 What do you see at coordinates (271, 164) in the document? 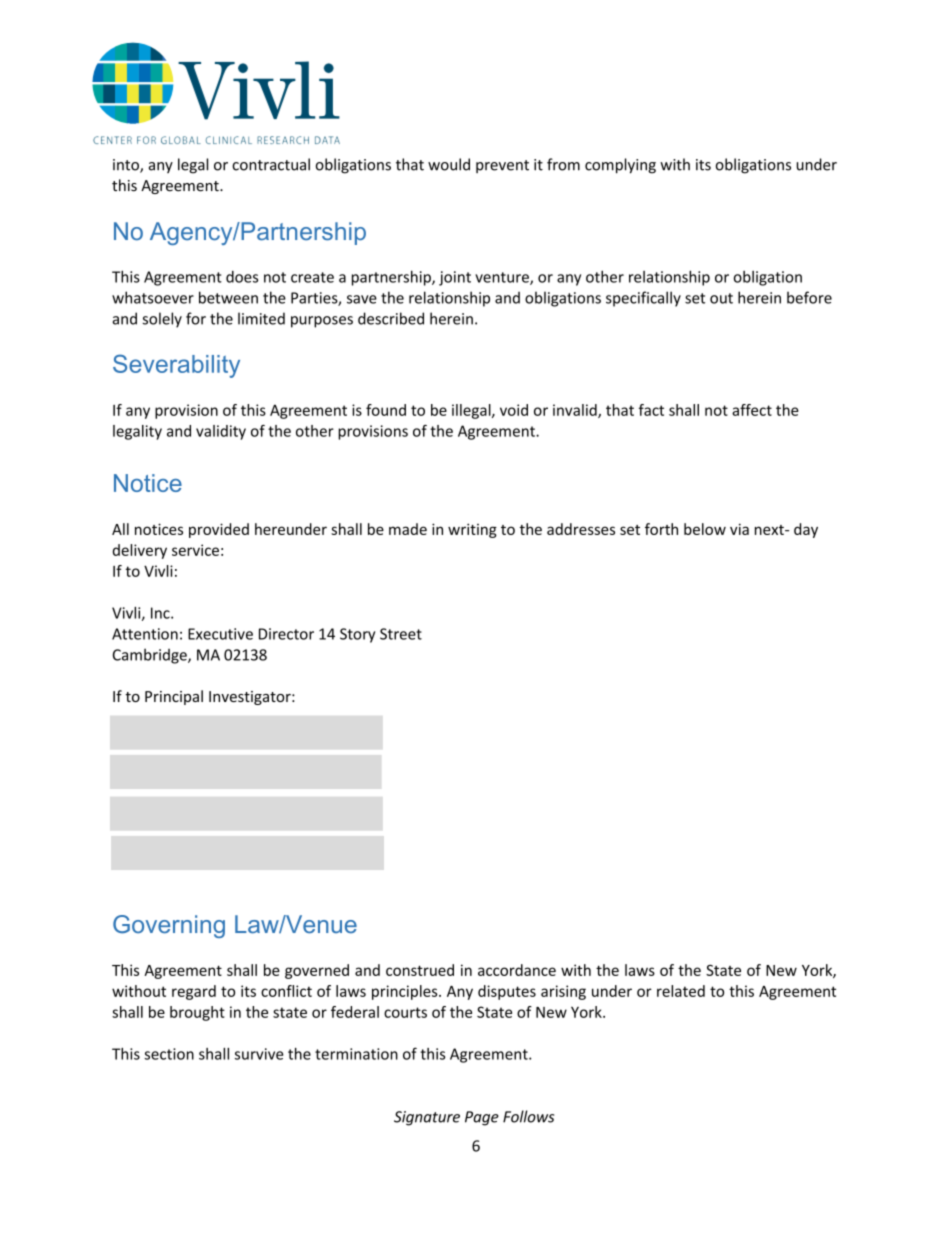
I see `contractual` at bounding box center [271, 164].
